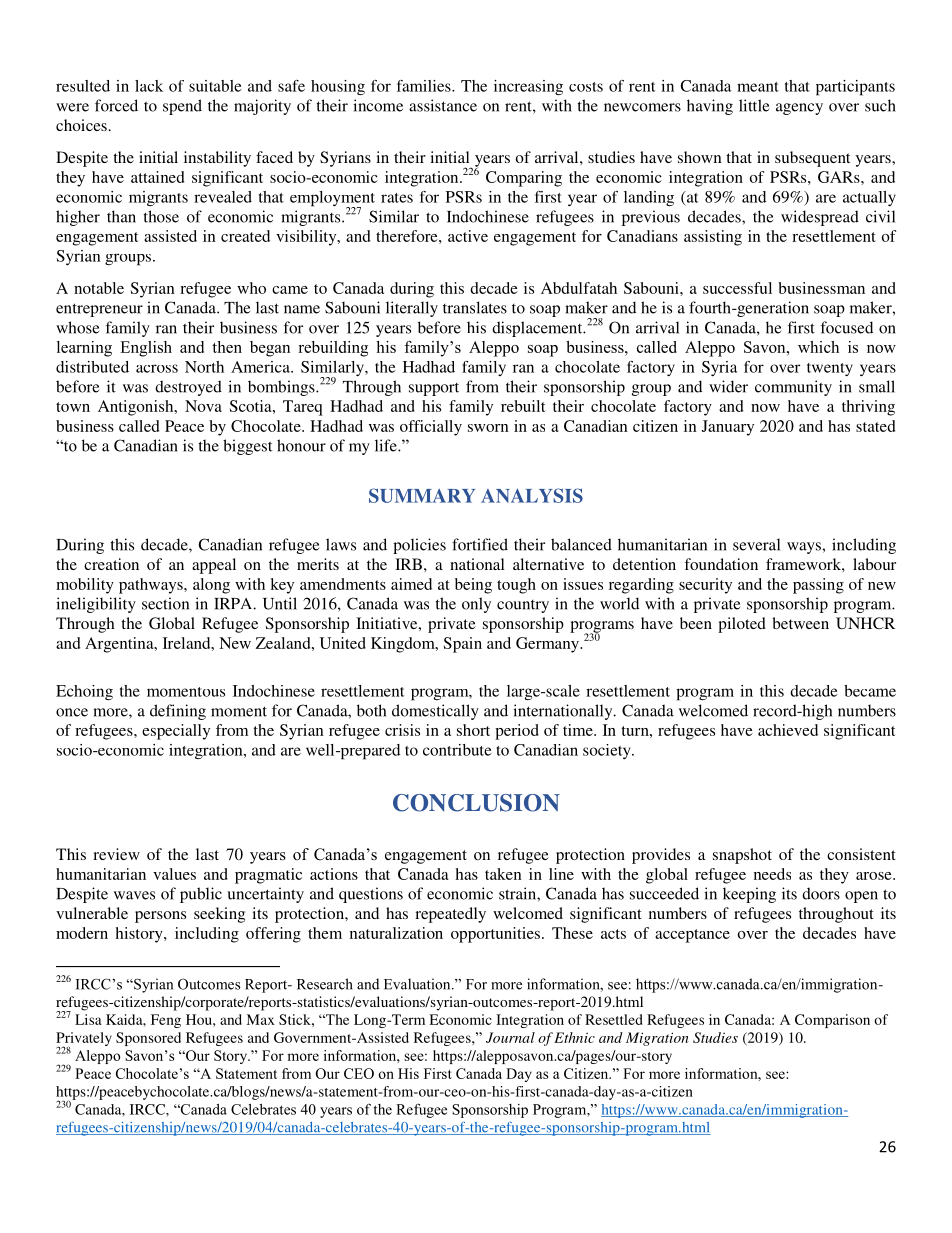 This screenshot has width=952, height=1233. What do you see at coordinates (214, 566) in the screenshot?
I see `appeal` at bounding box center [214, 566].
